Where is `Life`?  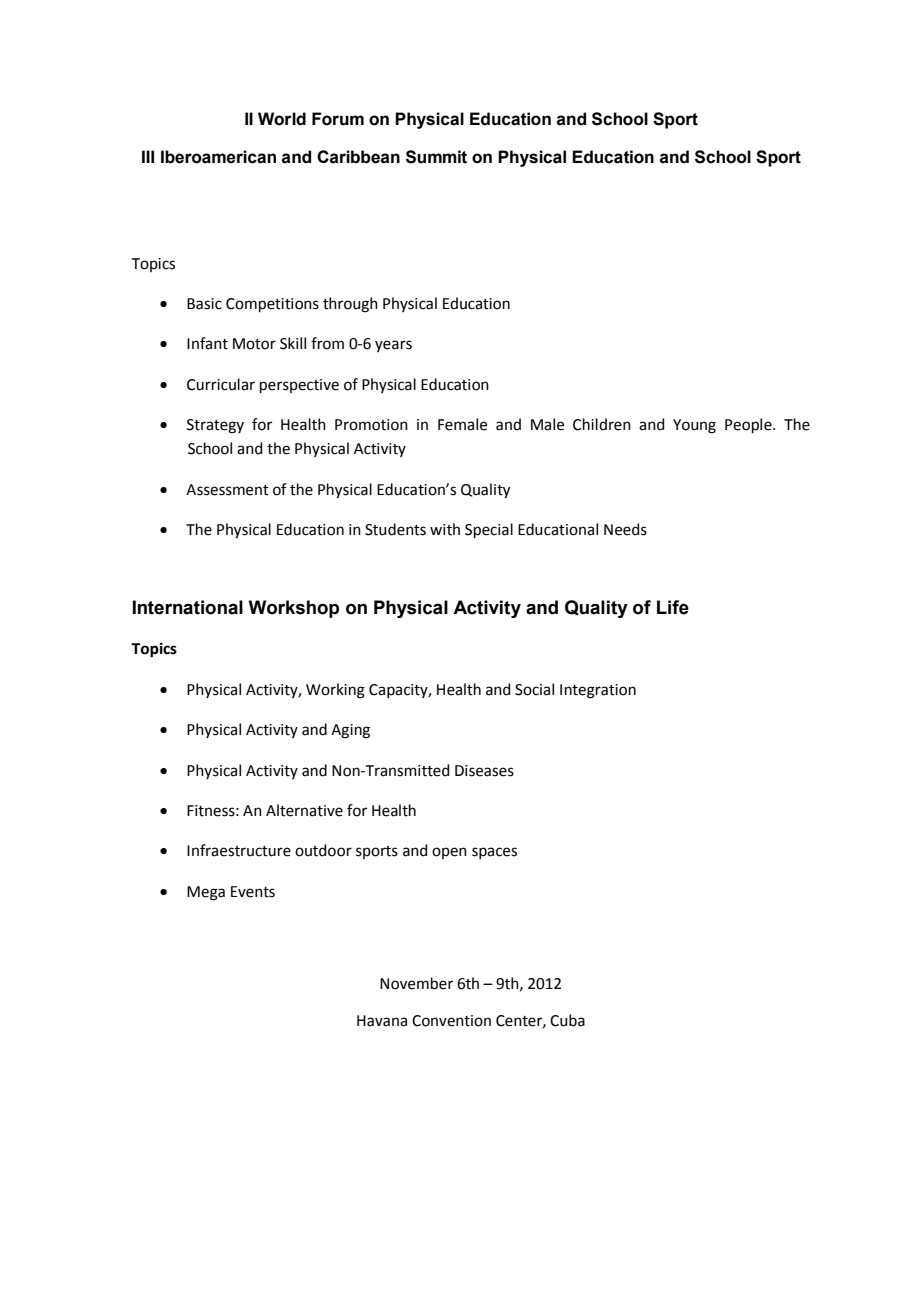 Life is located at coordinates (673, 607).
